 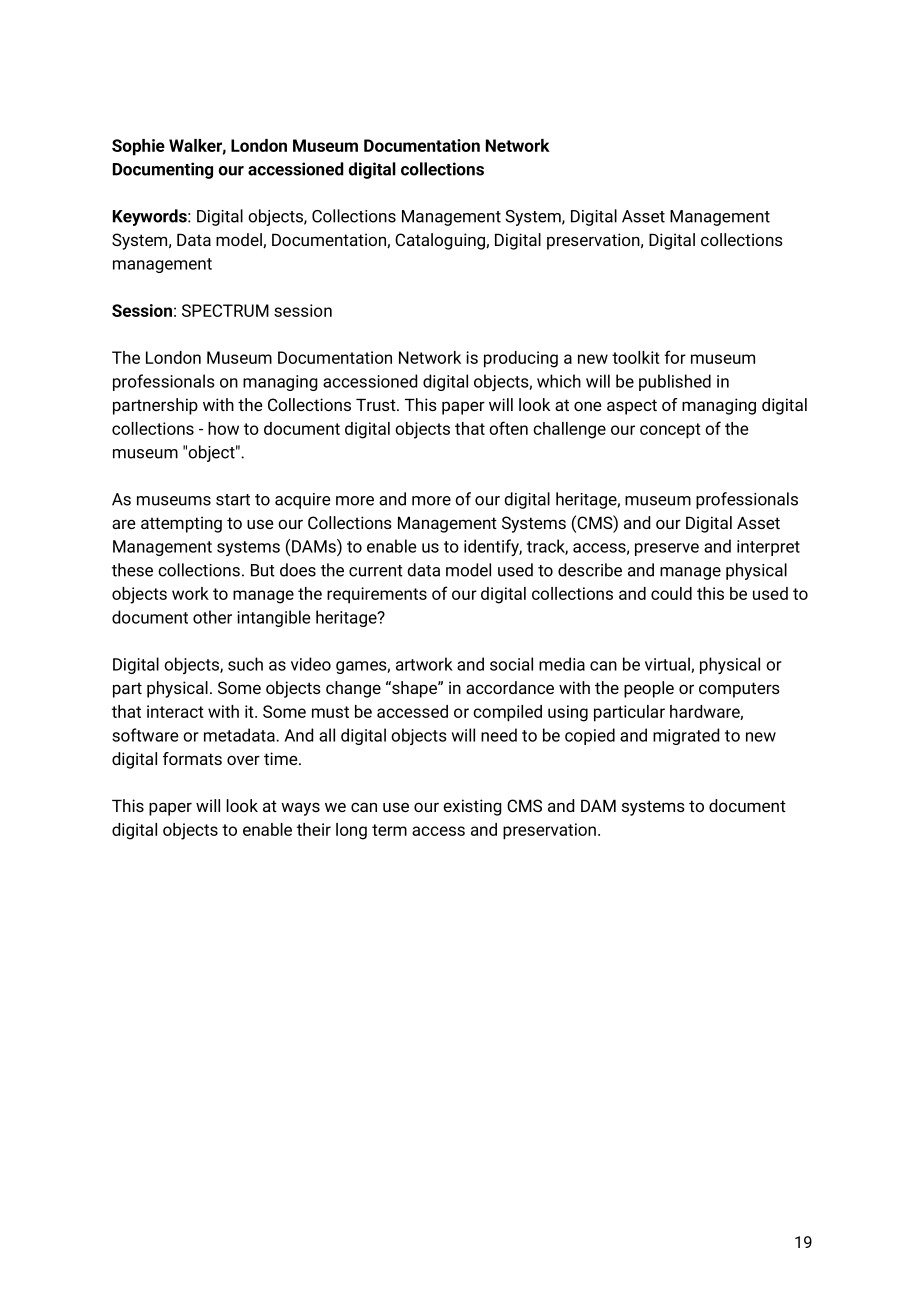 I want to click on people, so click(x=649, y=689).
